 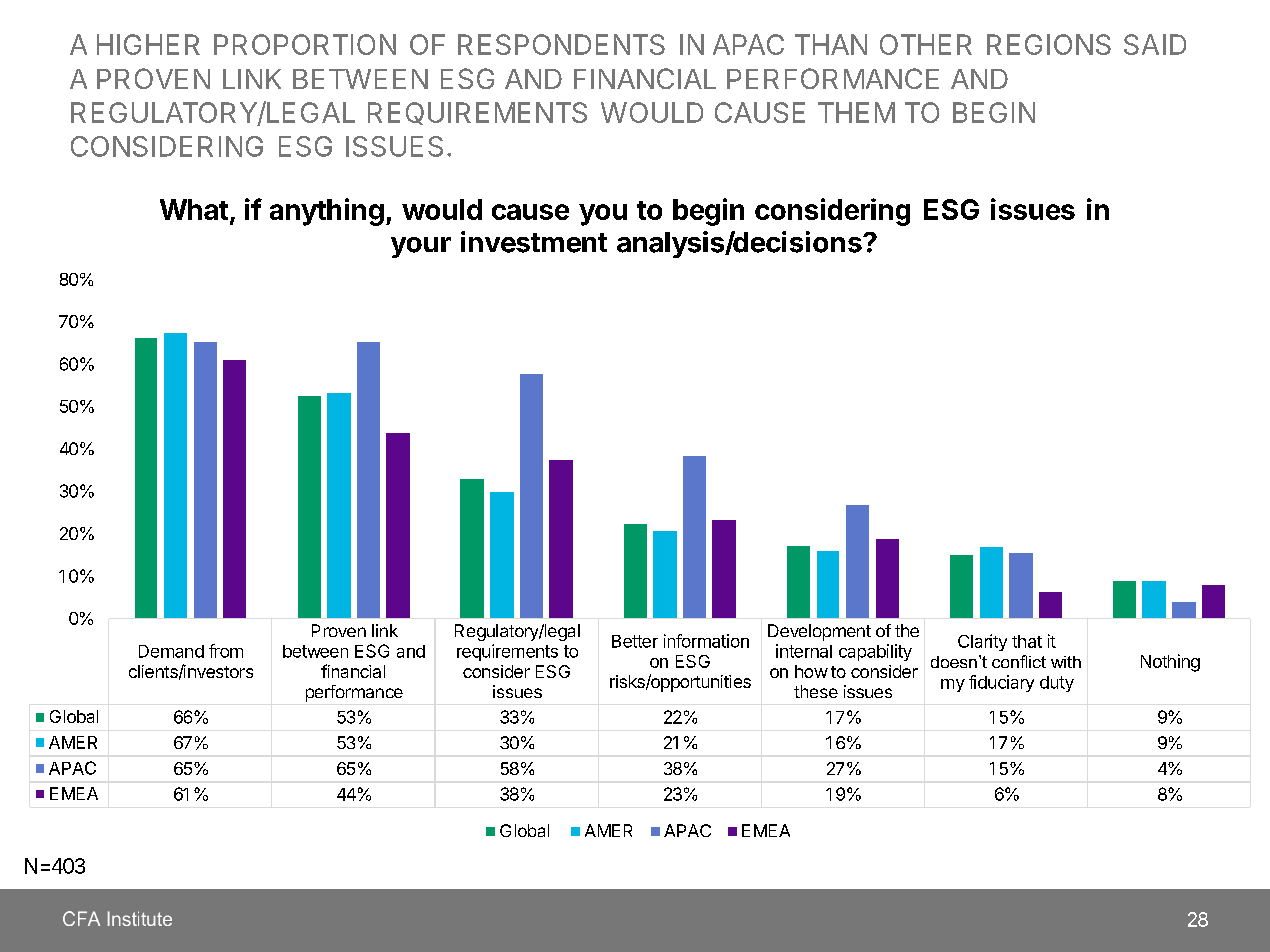 I want to click on from, so click(x=226, y=651).
